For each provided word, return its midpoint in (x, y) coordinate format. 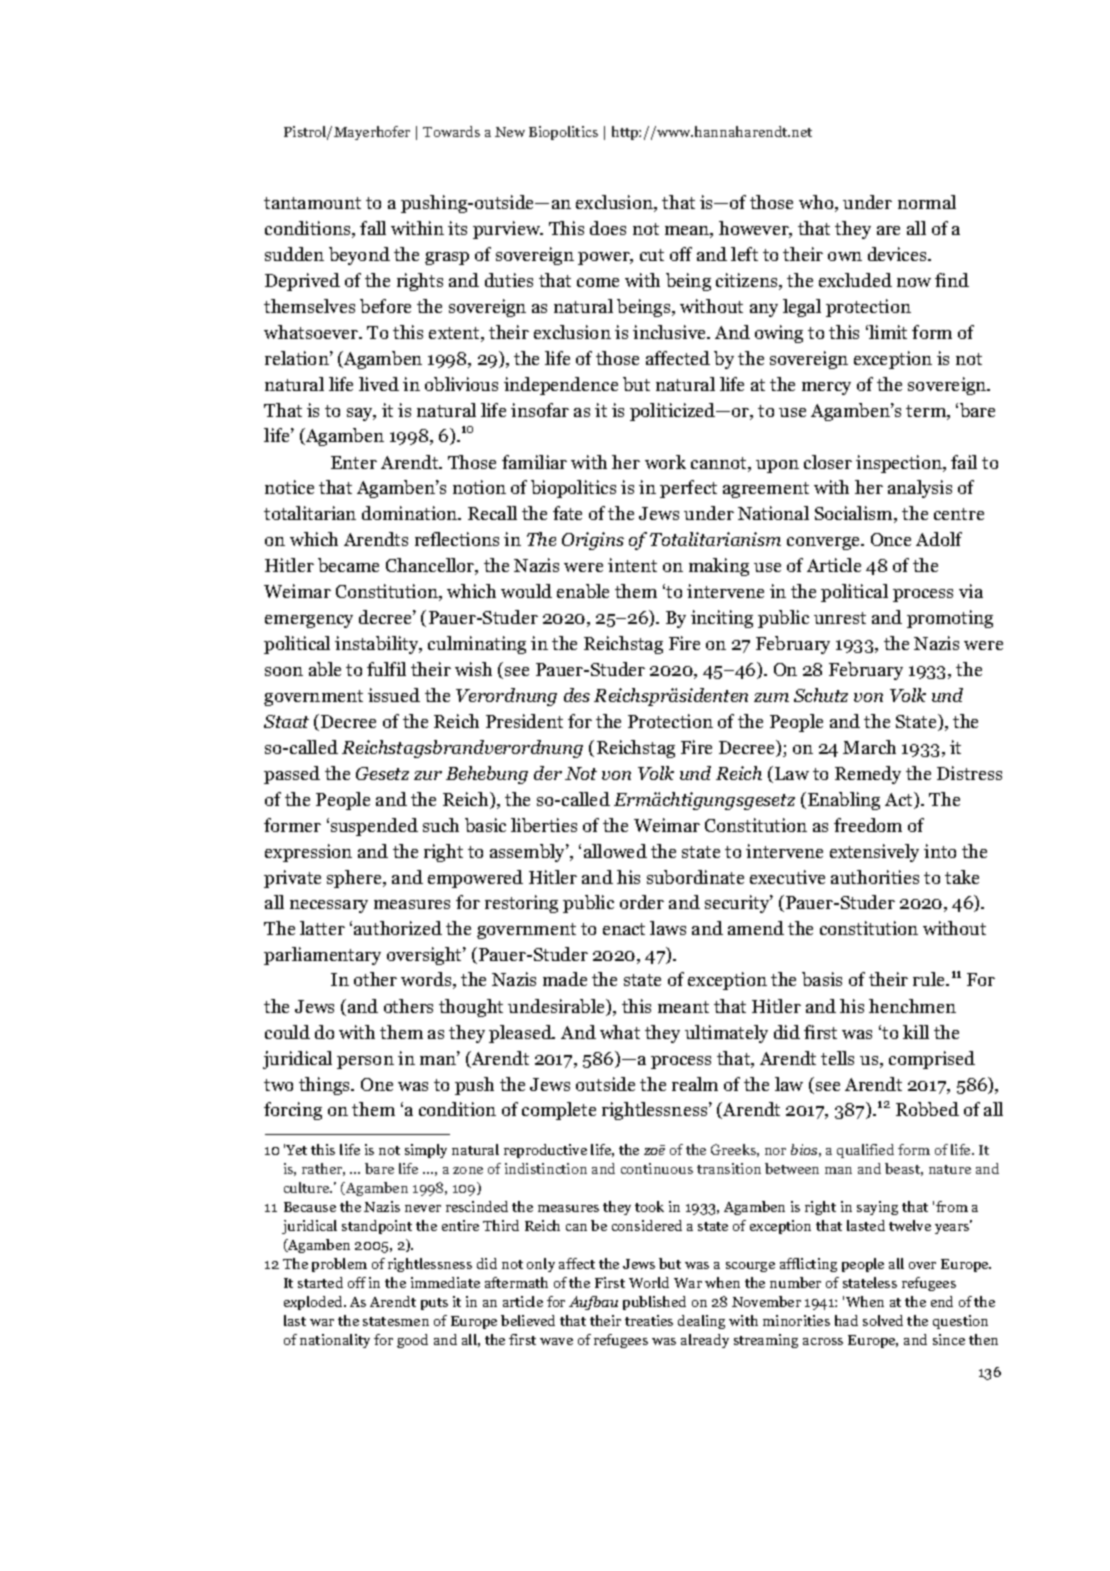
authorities (875, 877)
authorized (398, 928)
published (654, 1303)
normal (927, 202)
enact (624, 929)
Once (891, 539)
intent (632, 565)
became (348, 565)
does (608, 228)
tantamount (312, 203)
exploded (314, 1303)
